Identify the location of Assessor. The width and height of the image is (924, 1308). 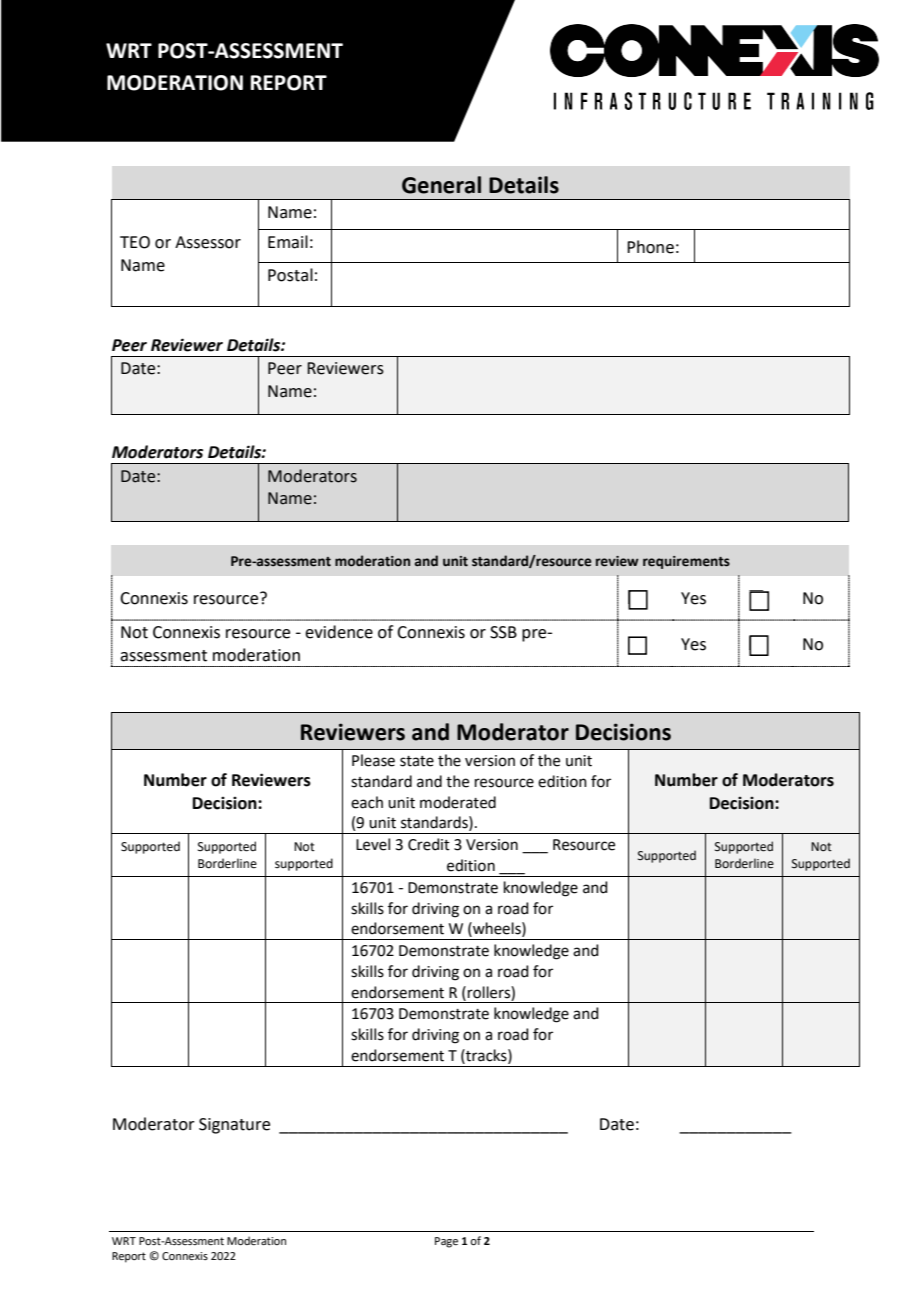
(208, 242).
